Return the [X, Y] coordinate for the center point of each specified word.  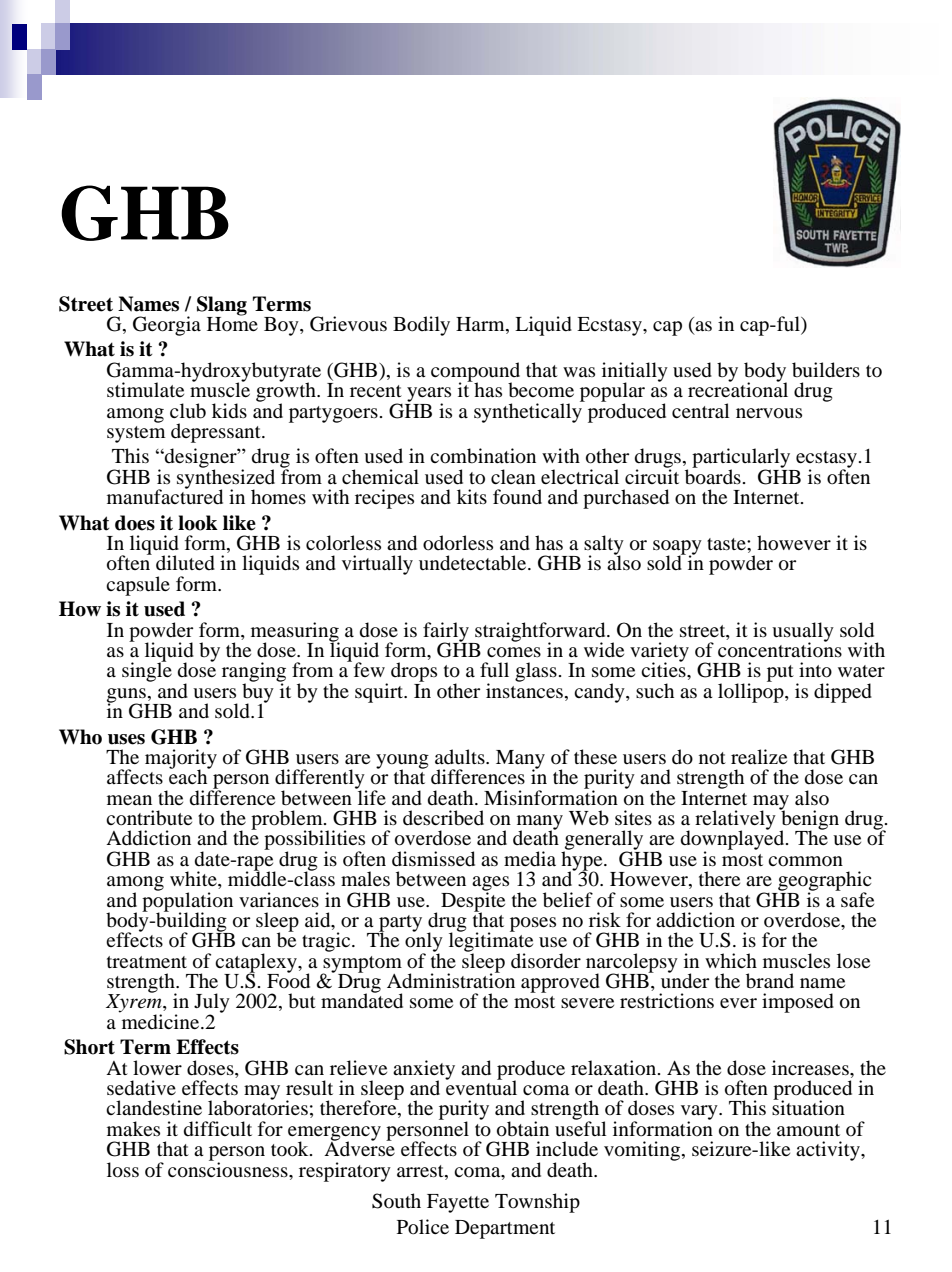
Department [505, 1229]
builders [826, 370]
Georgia [167, 326]
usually [803, 633]
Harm [481, 325]
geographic [824, 882]
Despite [473, 902]
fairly [447, 633]
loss [123, 1170]
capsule [138, 586]
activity [829, 1151]
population [187, 902]
